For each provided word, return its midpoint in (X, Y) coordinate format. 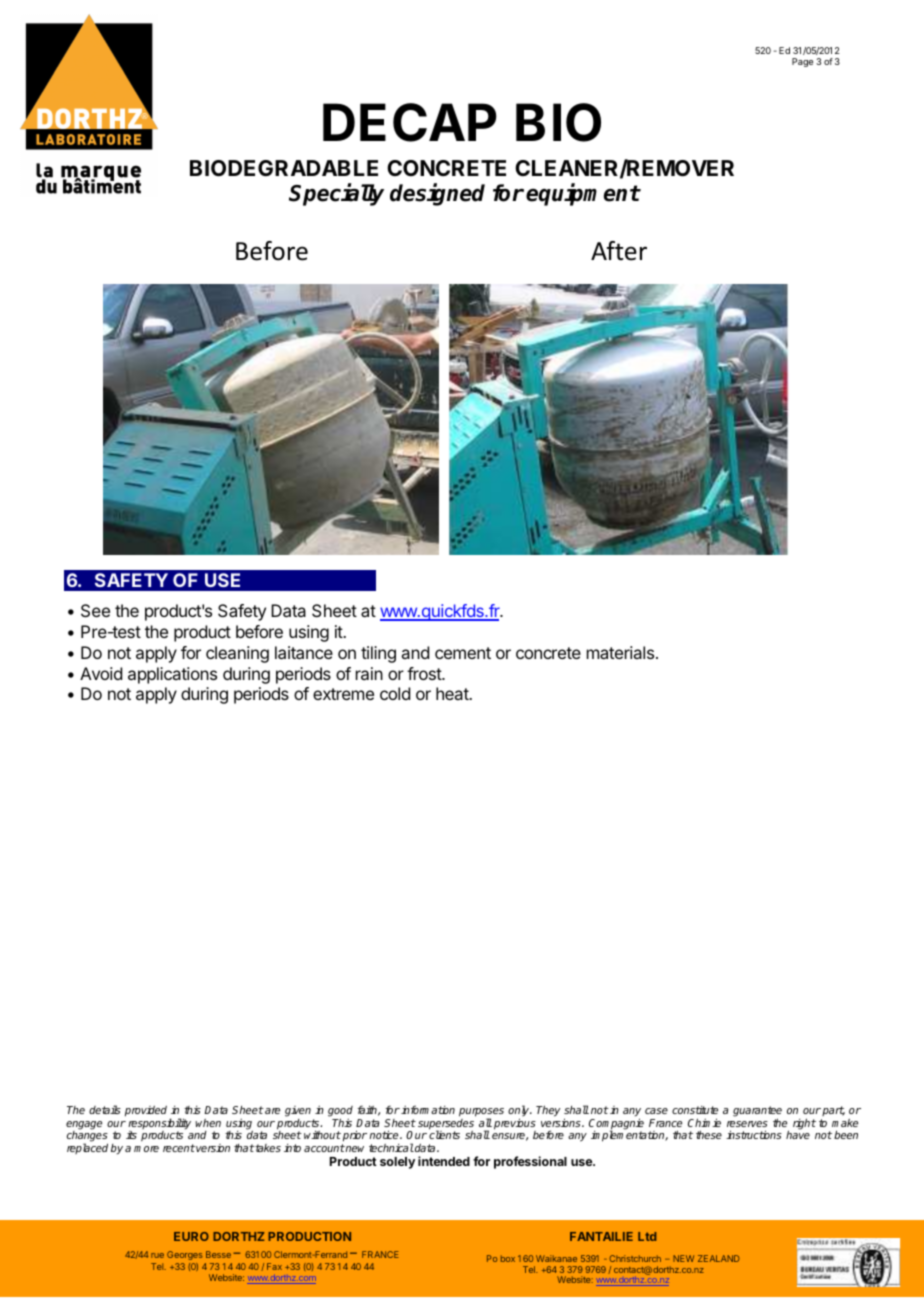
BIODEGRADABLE (284, 168)
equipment (583, 195)
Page (802, 62)
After (619, 251)
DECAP (410, 122)
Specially (336, 194)
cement (463, 653)
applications (172, 675)
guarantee (757, 1113)
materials (622, 652)
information (428, 1109)
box (508, 1258)
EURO (191, 1236)
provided (146, 1111)
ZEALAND (719, 1258)
